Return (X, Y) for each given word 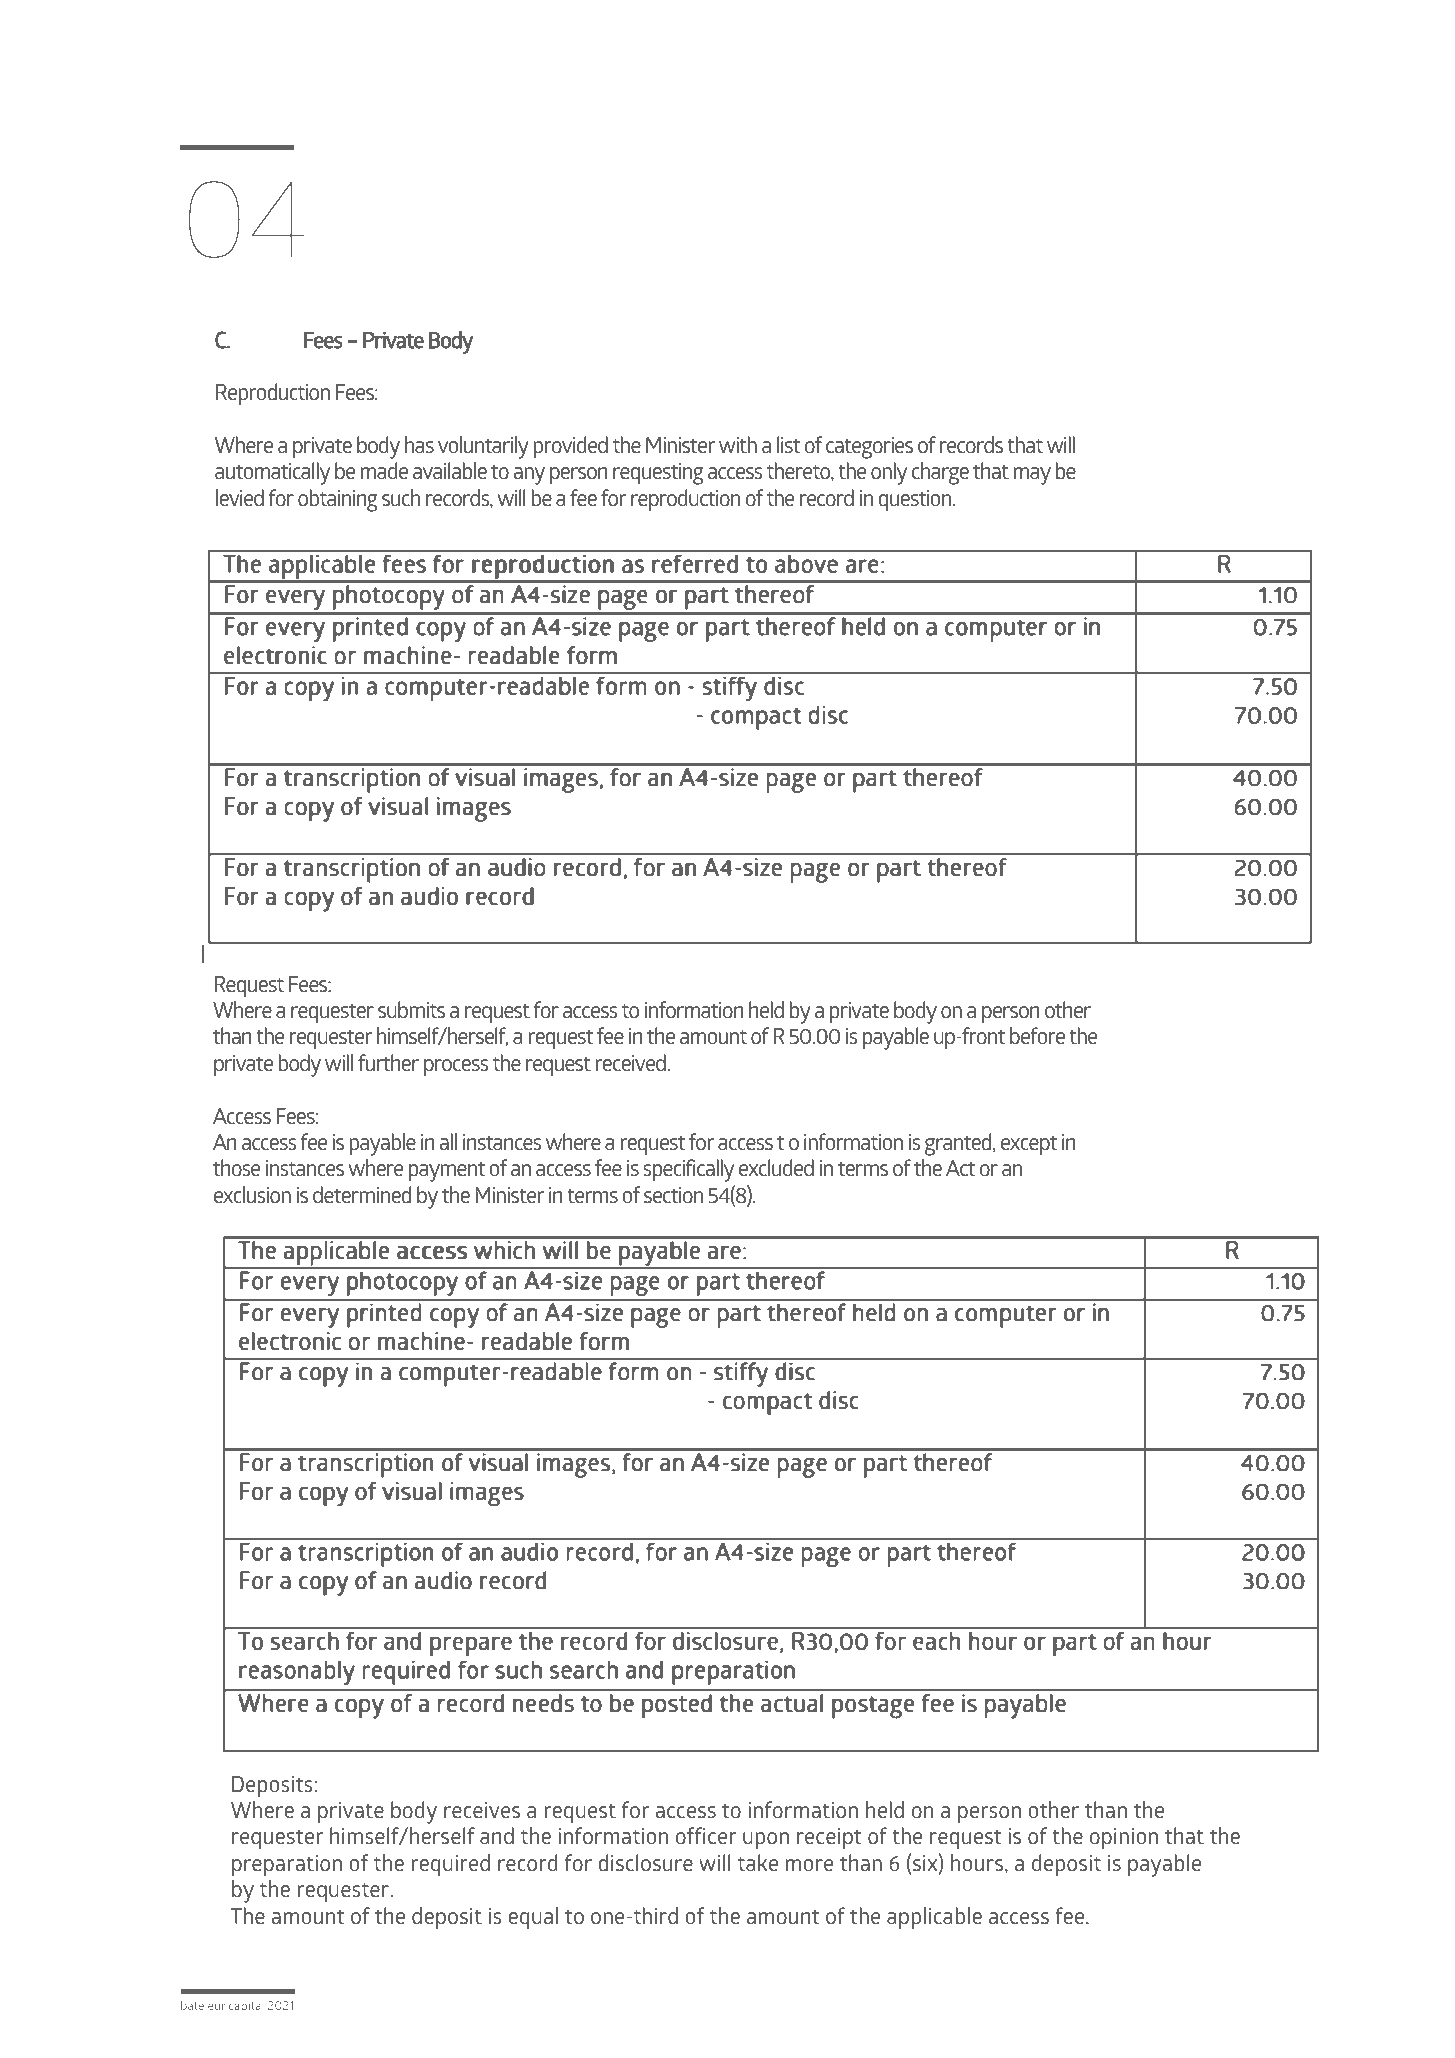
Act (961, 1168)
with (738, 444)
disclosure (645, 1863)
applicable (934, 1918)
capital (246, 2006)
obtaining (338, 500)
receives (482, 1810)
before (1037, 1035)
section (673, 1195)
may (1032, 476)
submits (411, 1010)
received (630, 1062)
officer (706, 1835)
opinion (1124, 1838)
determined (362, 1195)
